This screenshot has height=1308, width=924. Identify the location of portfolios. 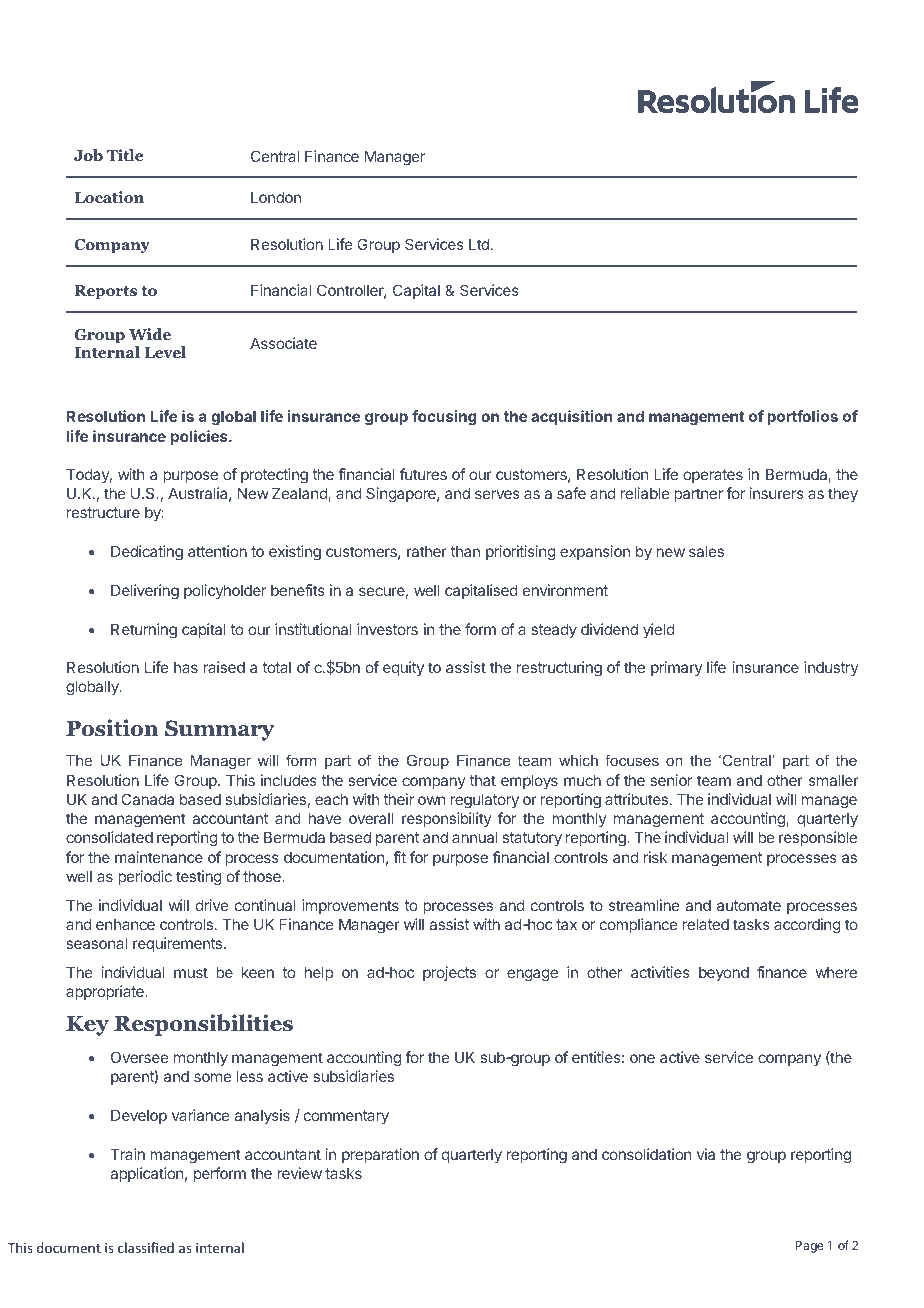
(802, 417).
